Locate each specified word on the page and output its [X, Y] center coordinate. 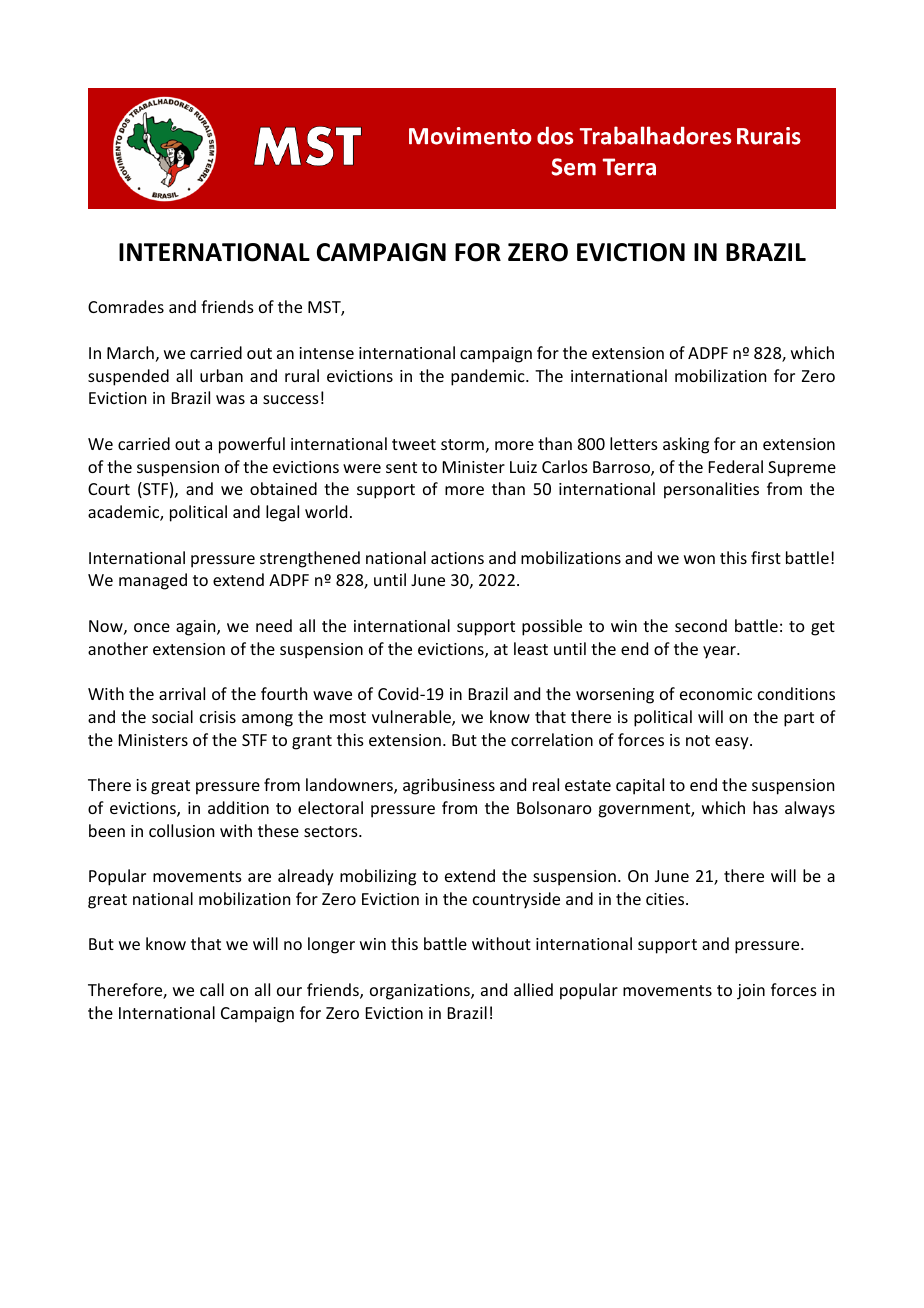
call [212, 989]
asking [686, 445]
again [197, 628]
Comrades [126, 306]
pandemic [489, 377]
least [531, 648]
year [720, 652]
